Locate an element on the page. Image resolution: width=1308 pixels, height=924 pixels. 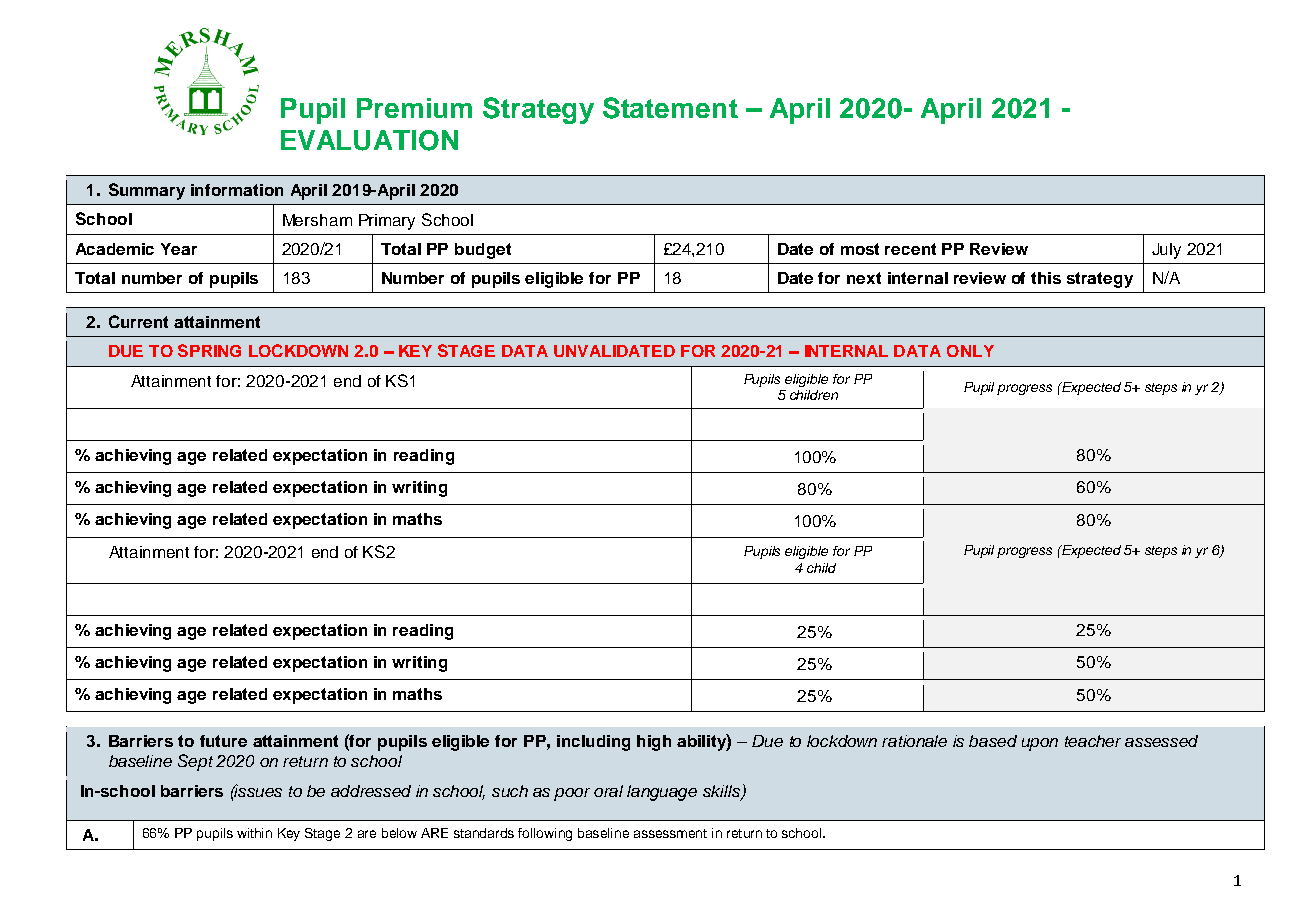
next is located at coordinates (864, 278).
